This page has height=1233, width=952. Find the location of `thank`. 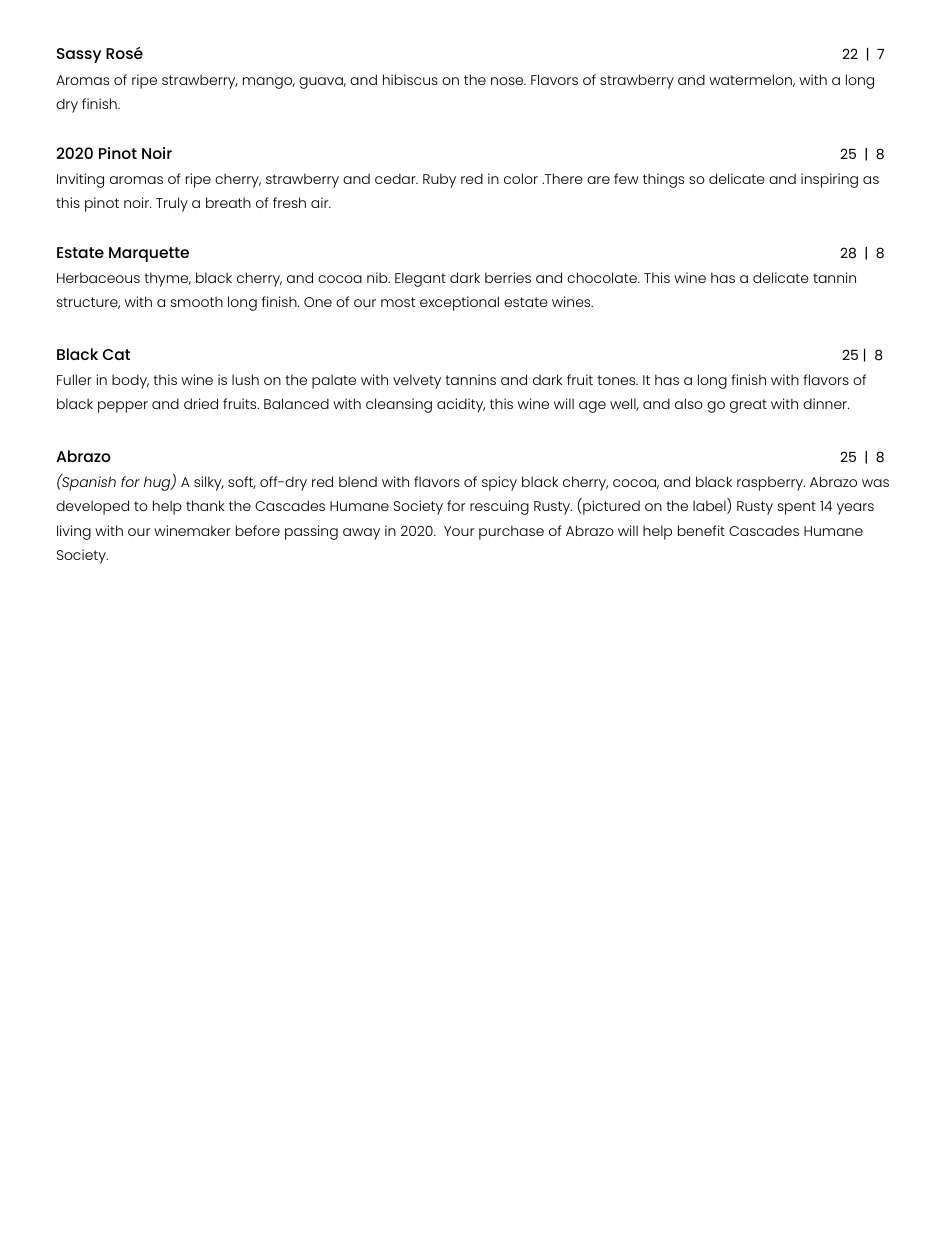

thank is located at coordinates (205, 505).
